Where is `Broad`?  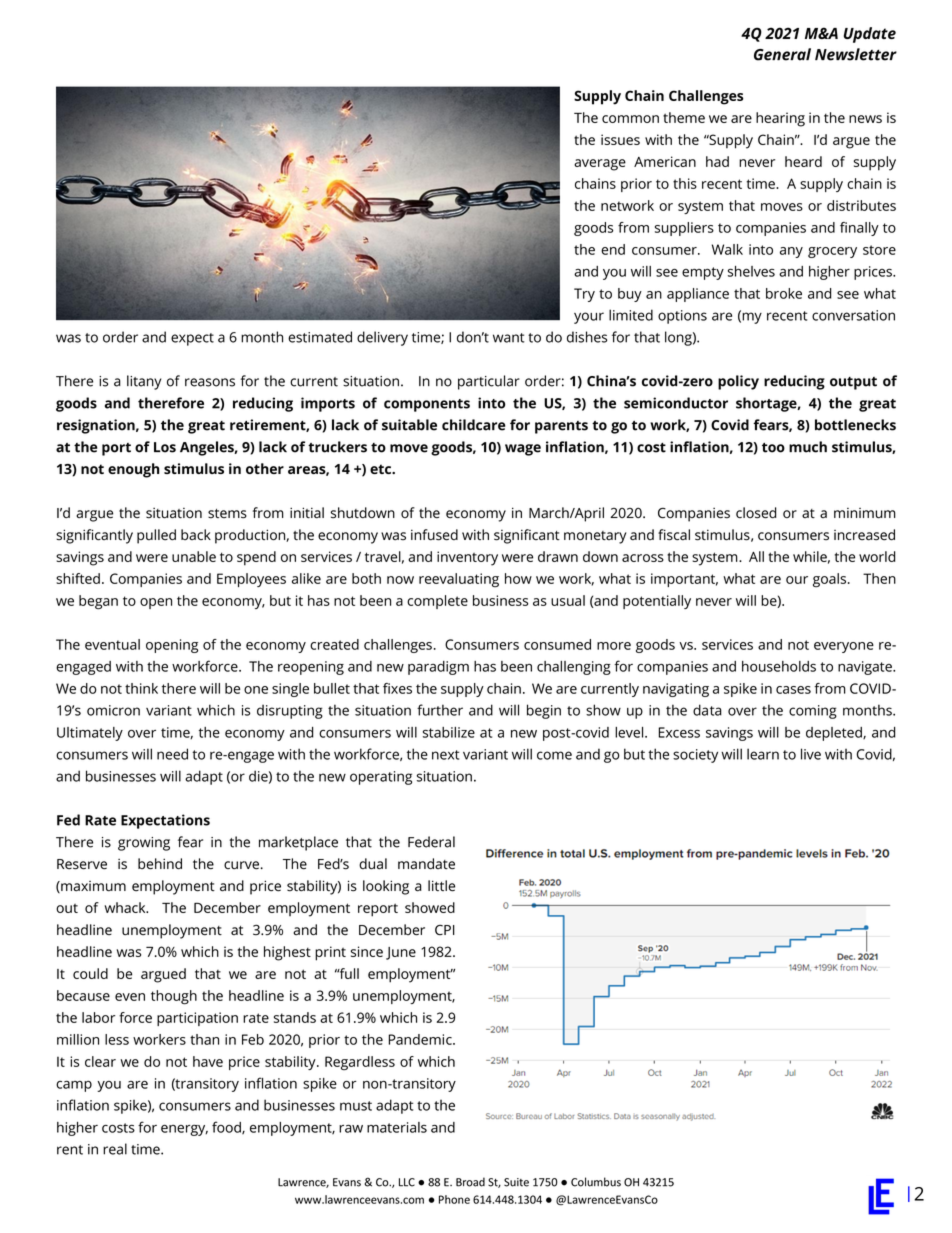 Broad is located at coordinates (470, 1182).
